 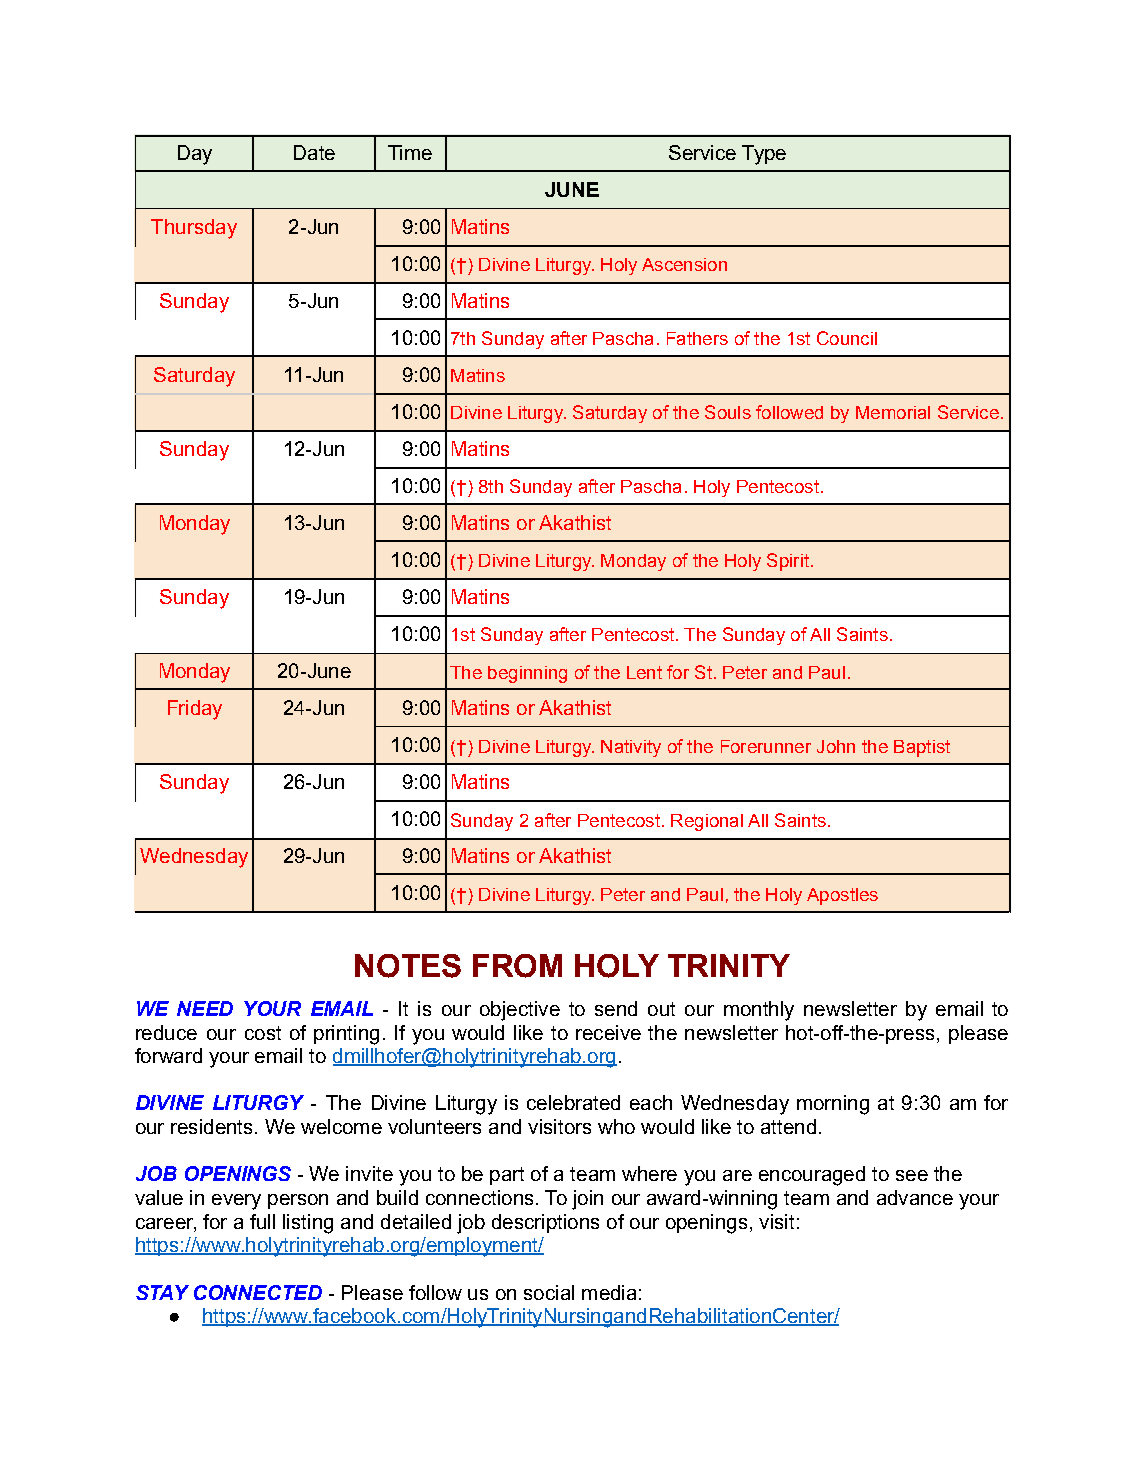 What do you see at coordinates (764, 155) in the screenshot?
I see `Type` at bounding box center [764, 155].
